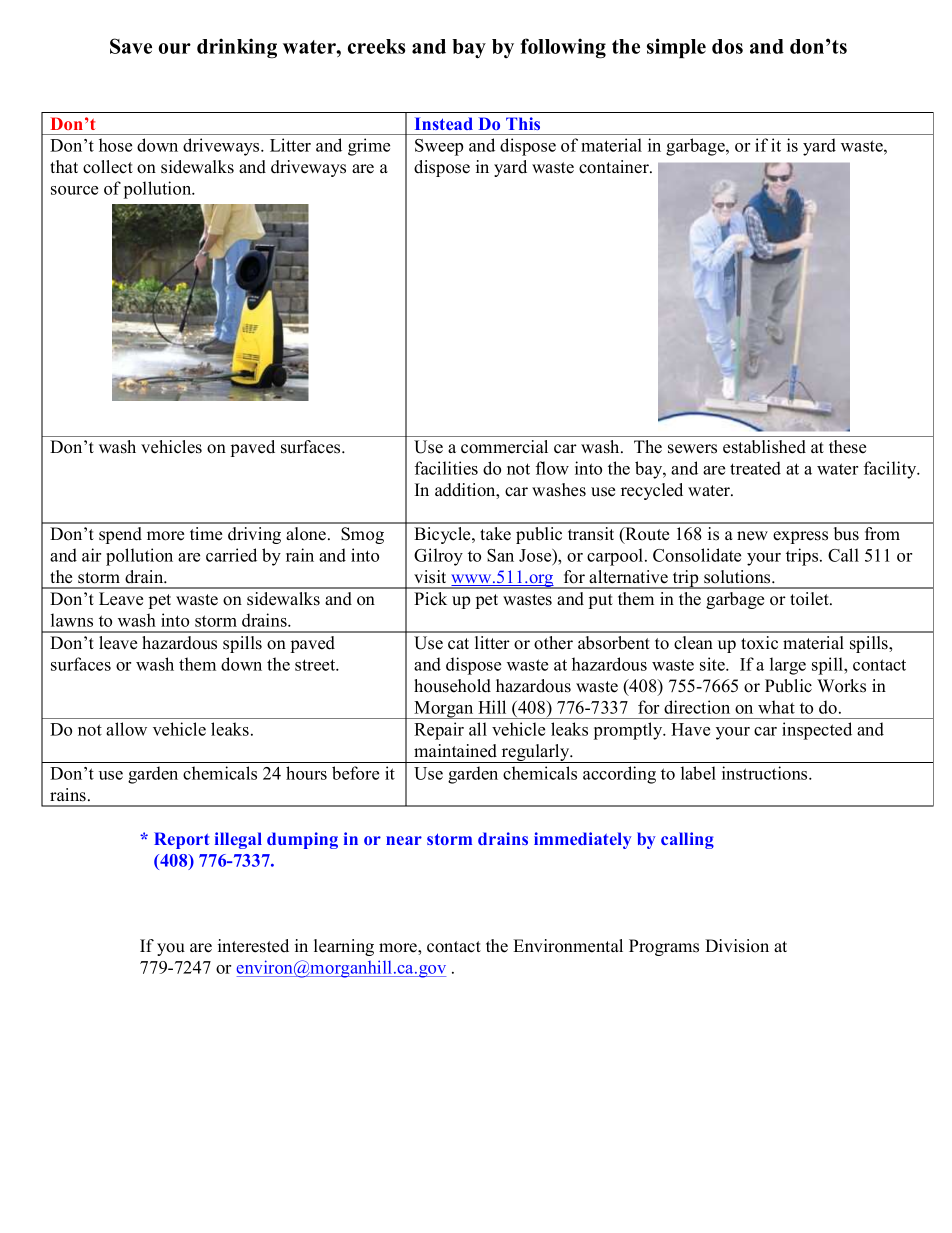 This document has width=952, height=1233. I want to click on source, so click(74, 190).
